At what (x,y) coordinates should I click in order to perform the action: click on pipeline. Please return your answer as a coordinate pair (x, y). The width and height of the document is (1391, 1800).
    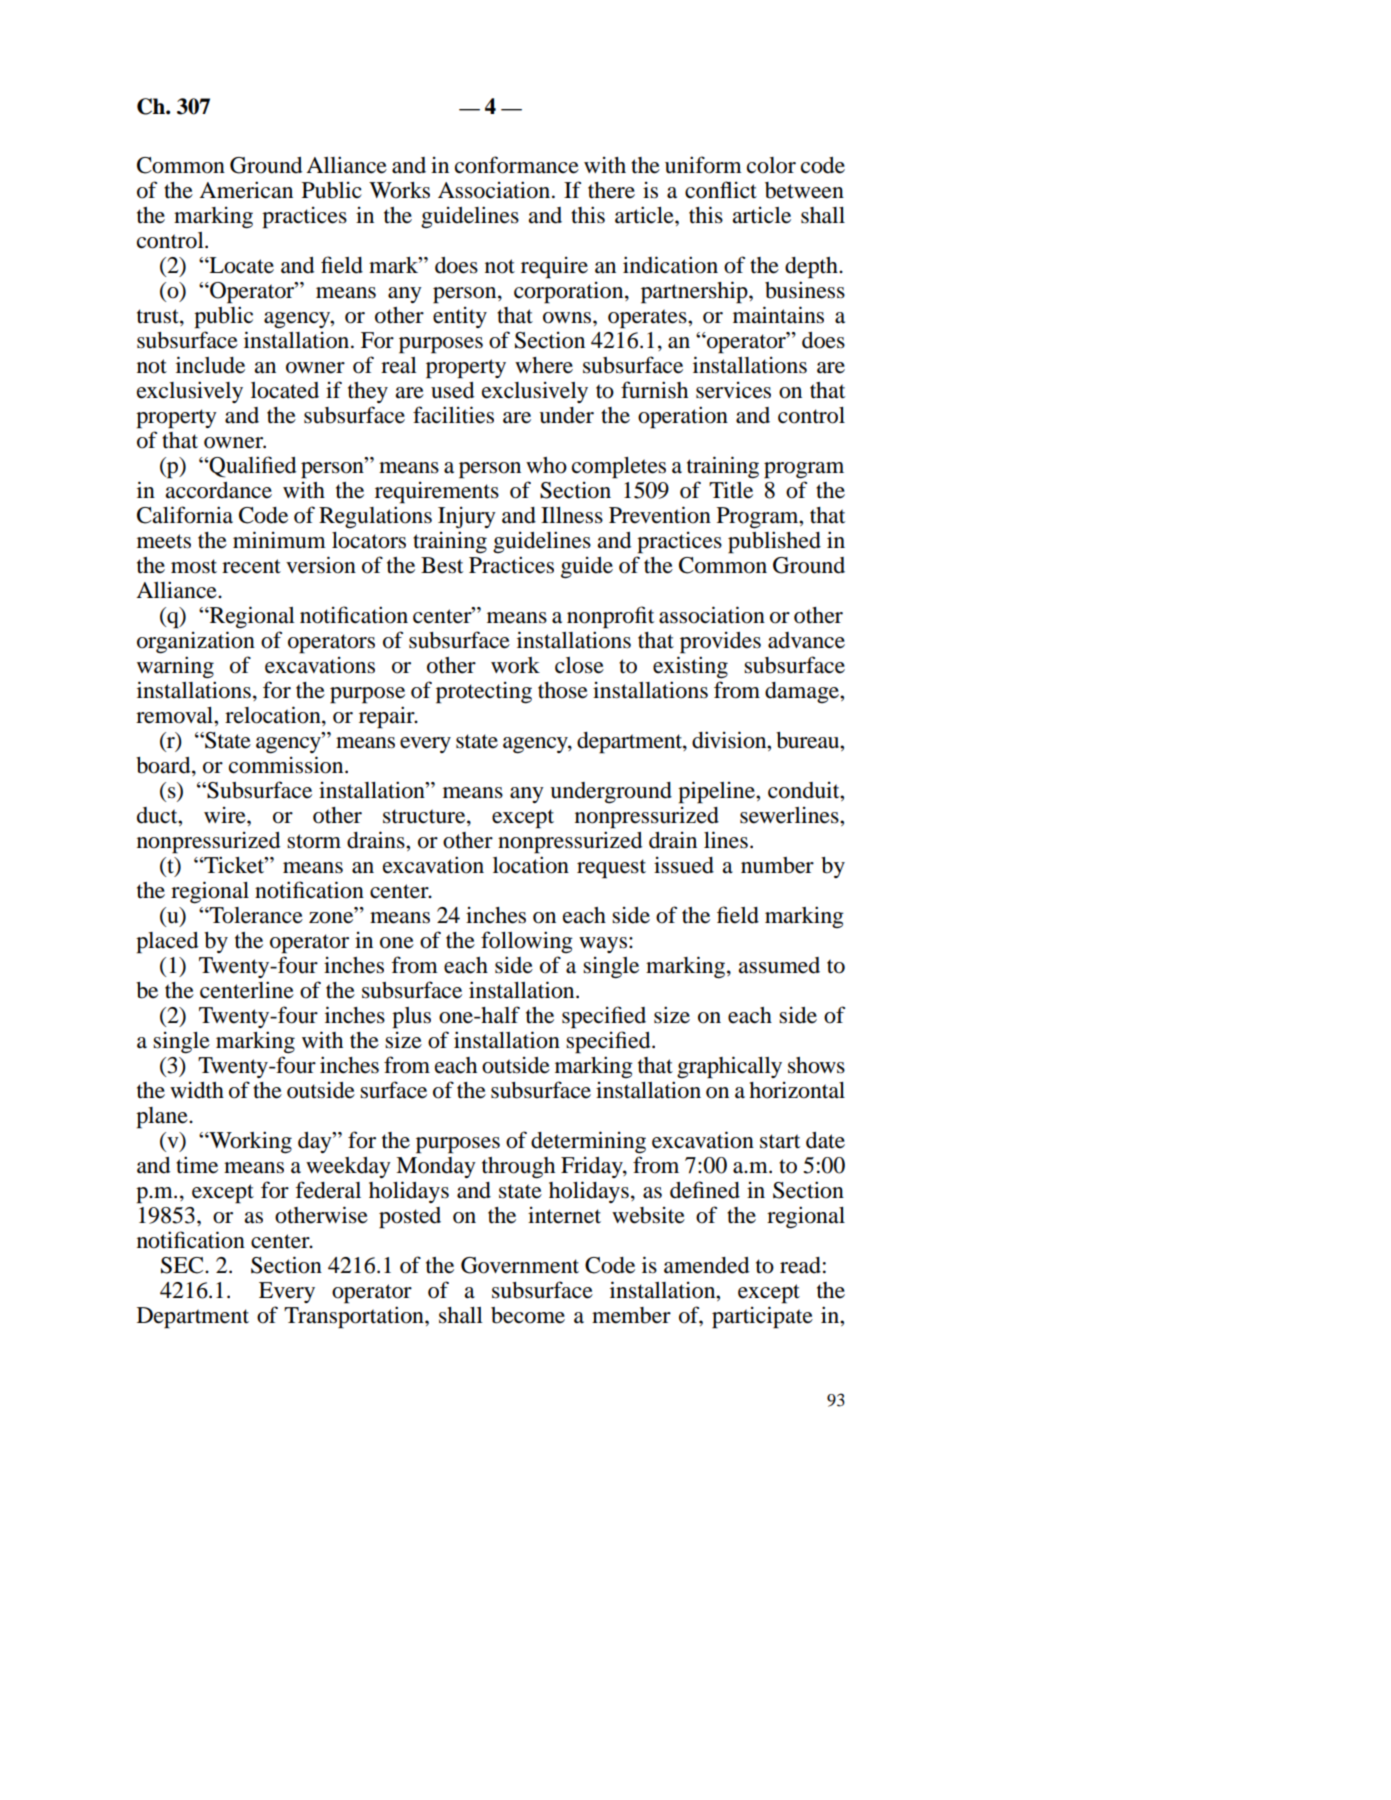
    Looking at the image, I should click on (717, 792).
